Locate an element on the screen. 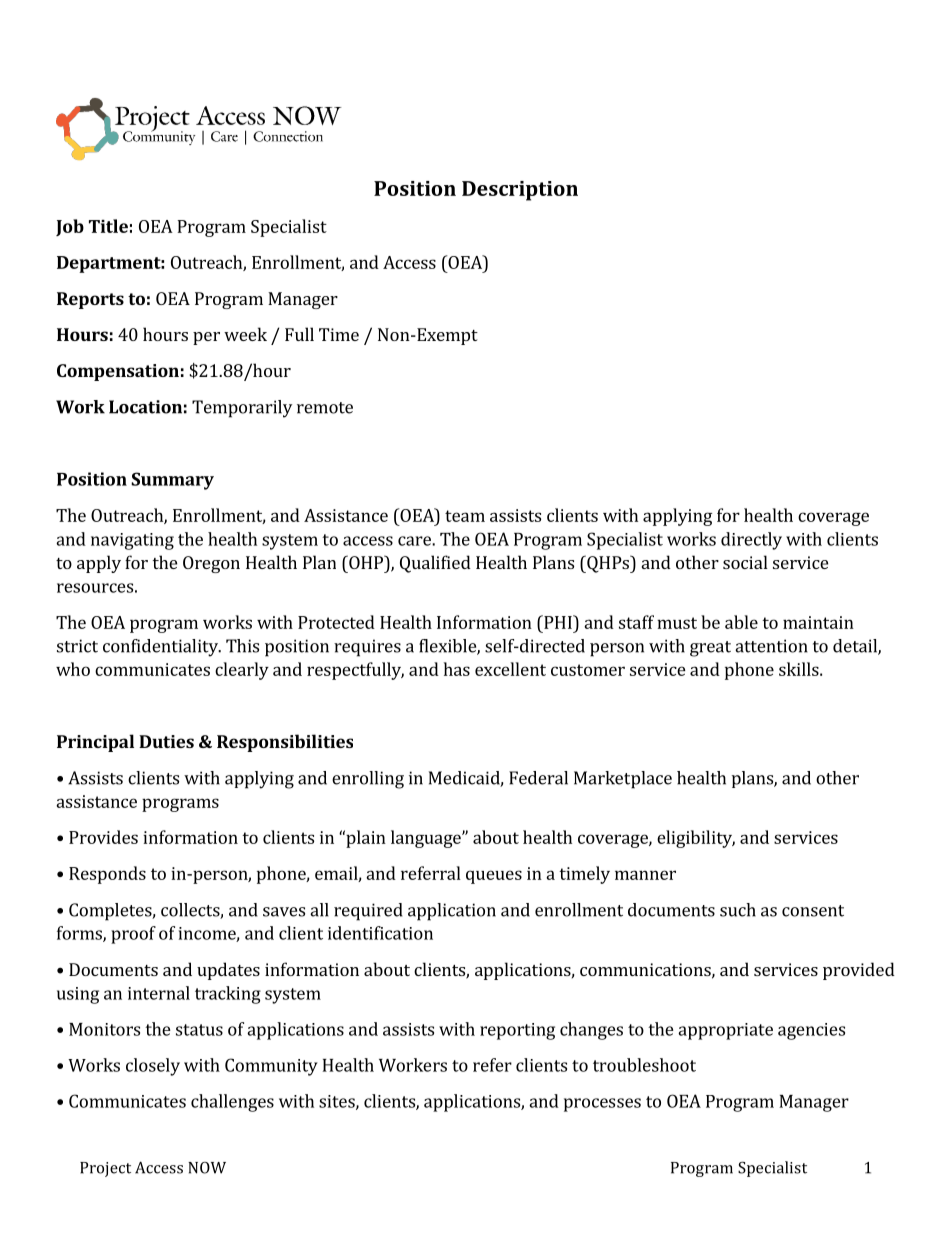 The width and height of the screenshot is (952, 1233). directly is located at coordinates (751, 541).
